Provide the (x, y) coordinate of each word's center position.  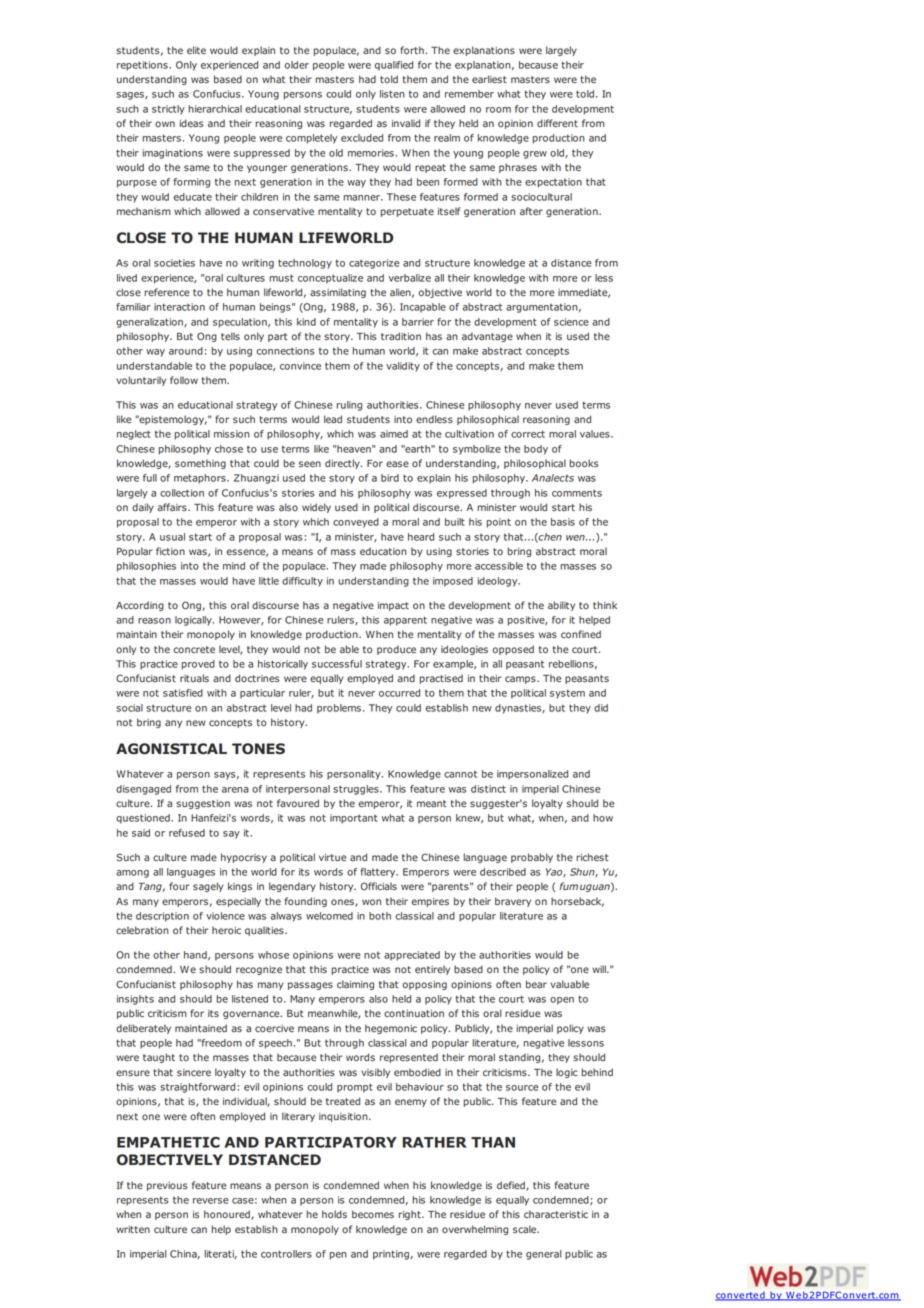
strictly (168, 110)
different (557, 123)
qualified (393, 66)
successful (337, 664)
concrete (194, 649)
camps (521, 680)
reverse (210, 1201)
